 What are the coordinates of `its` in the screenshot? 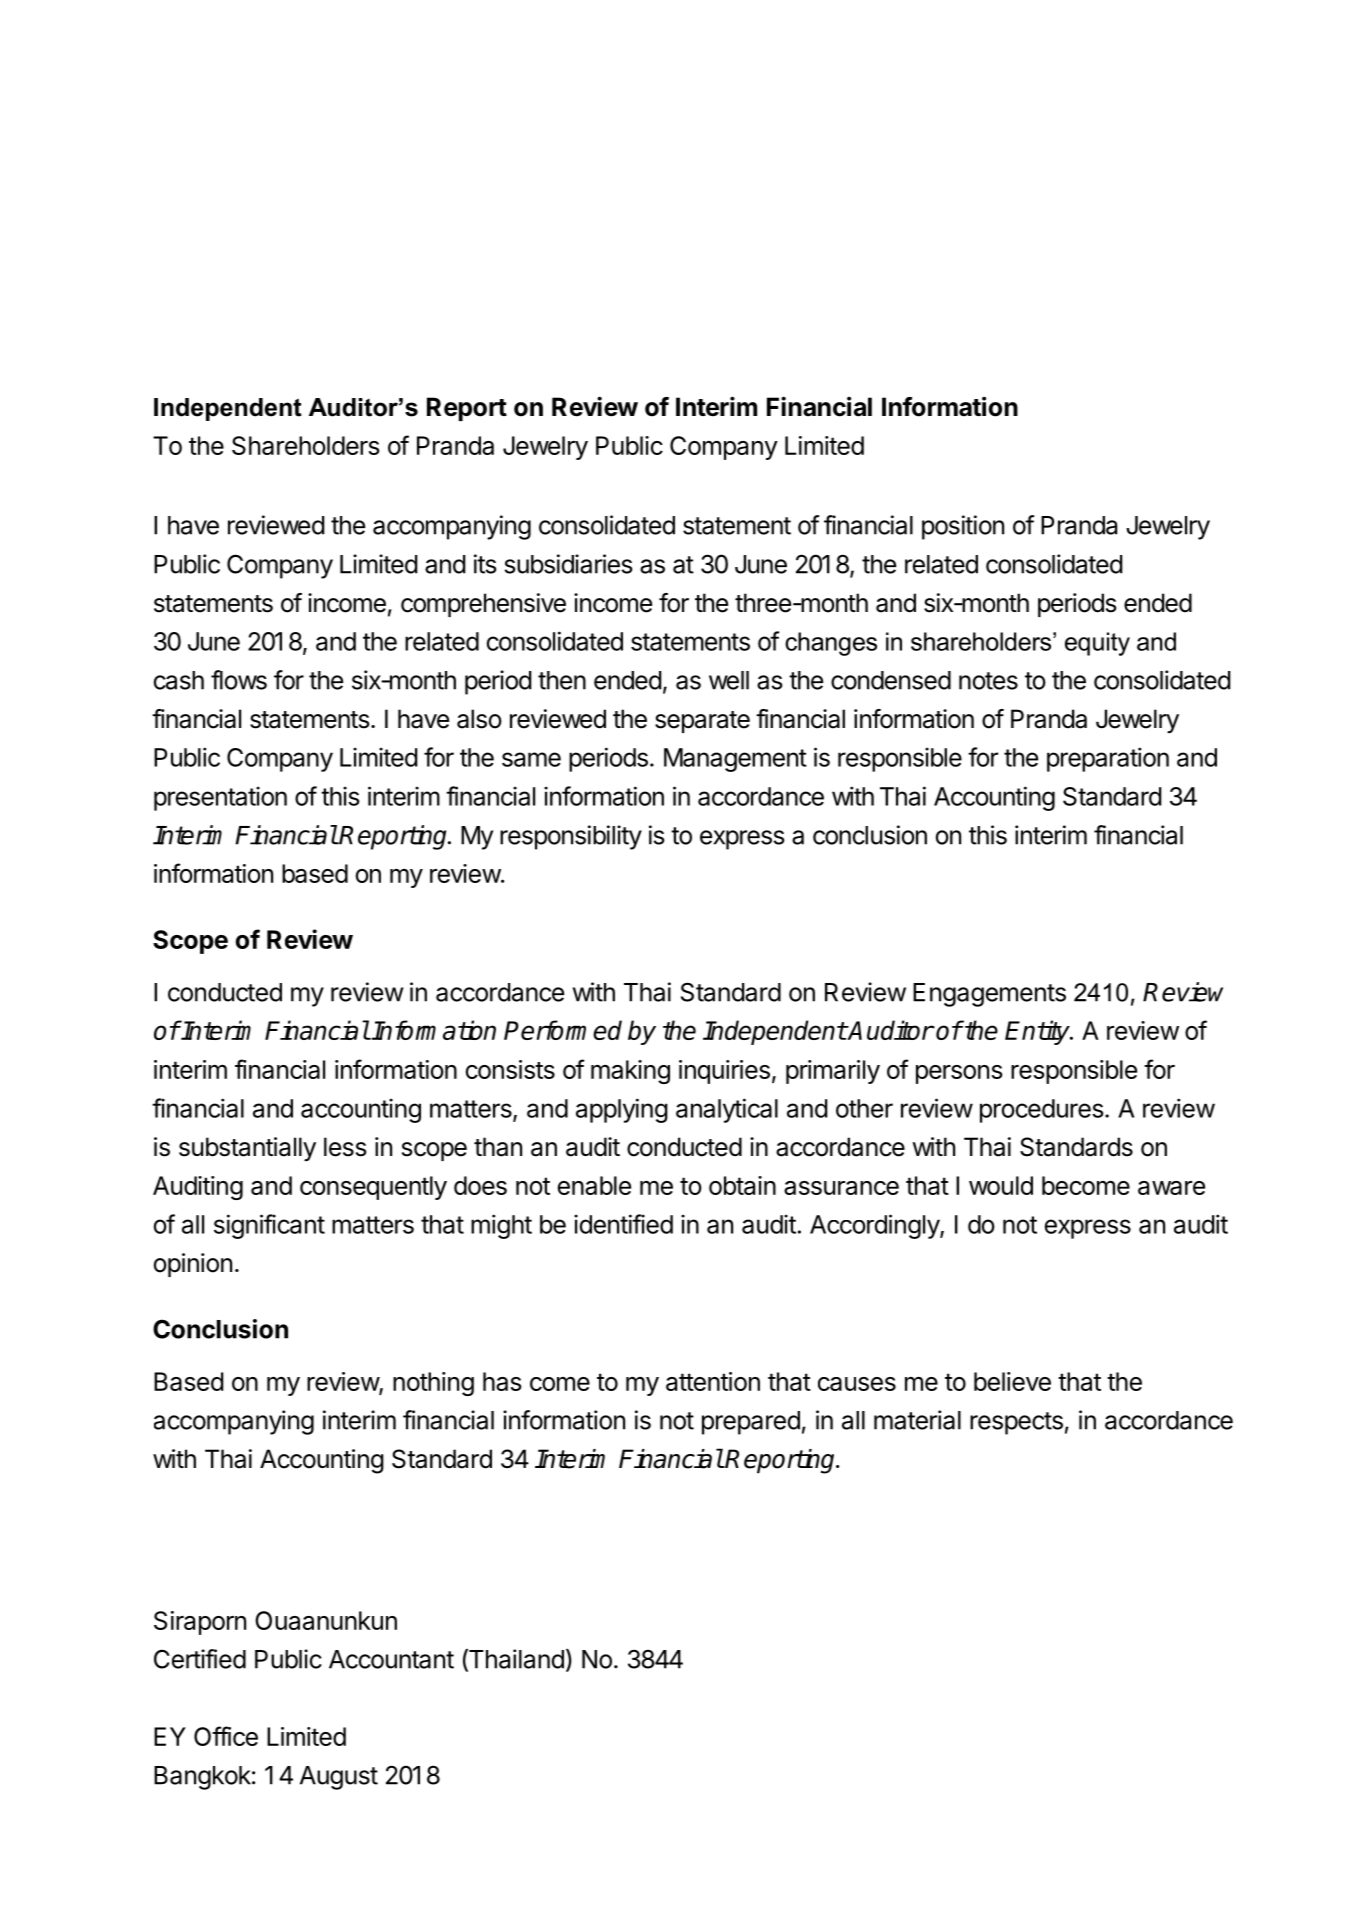 It's located at (485, 564).
